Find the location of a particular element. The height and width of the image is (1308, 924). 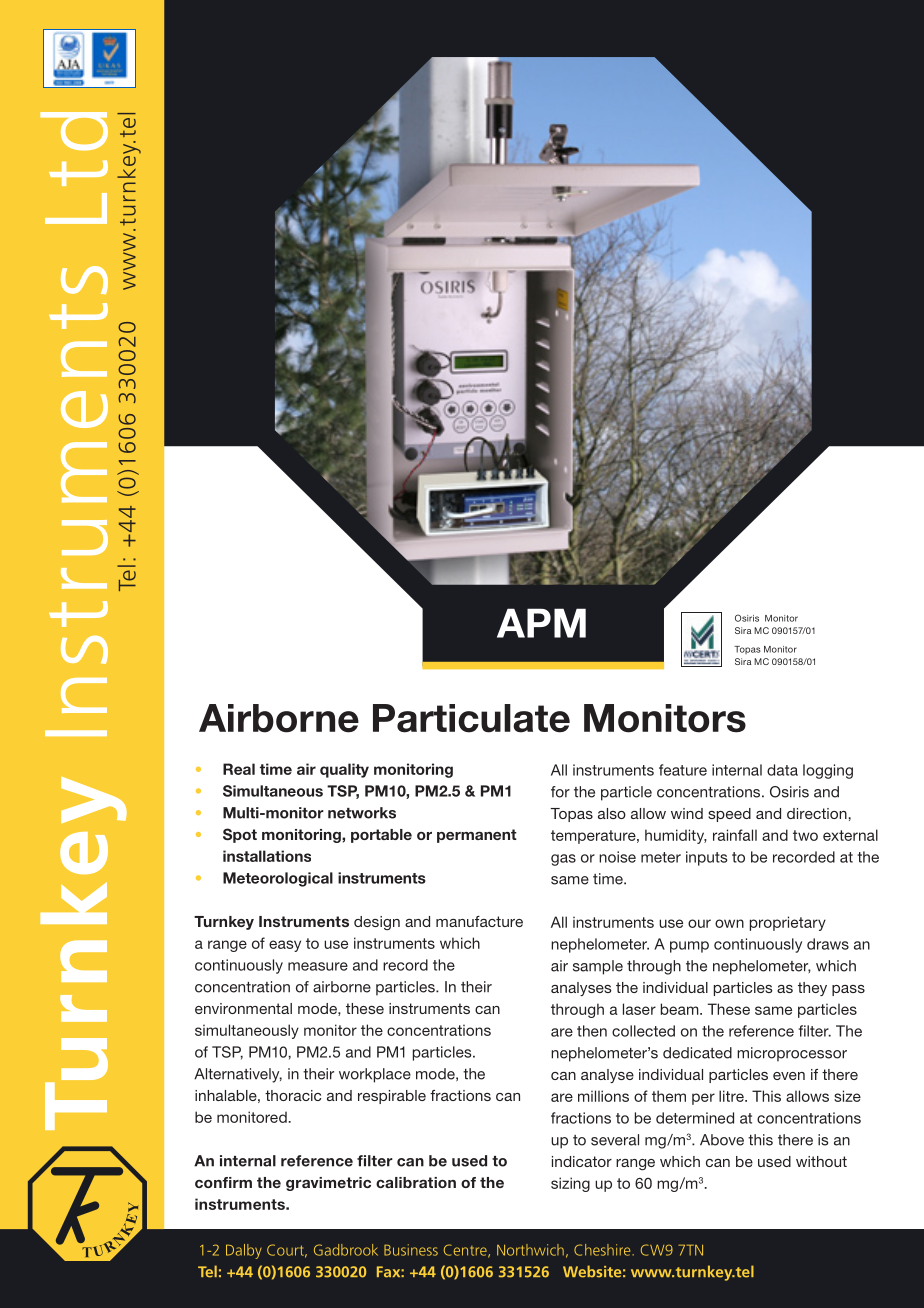

inputs is located at coordinates (706, 858).
